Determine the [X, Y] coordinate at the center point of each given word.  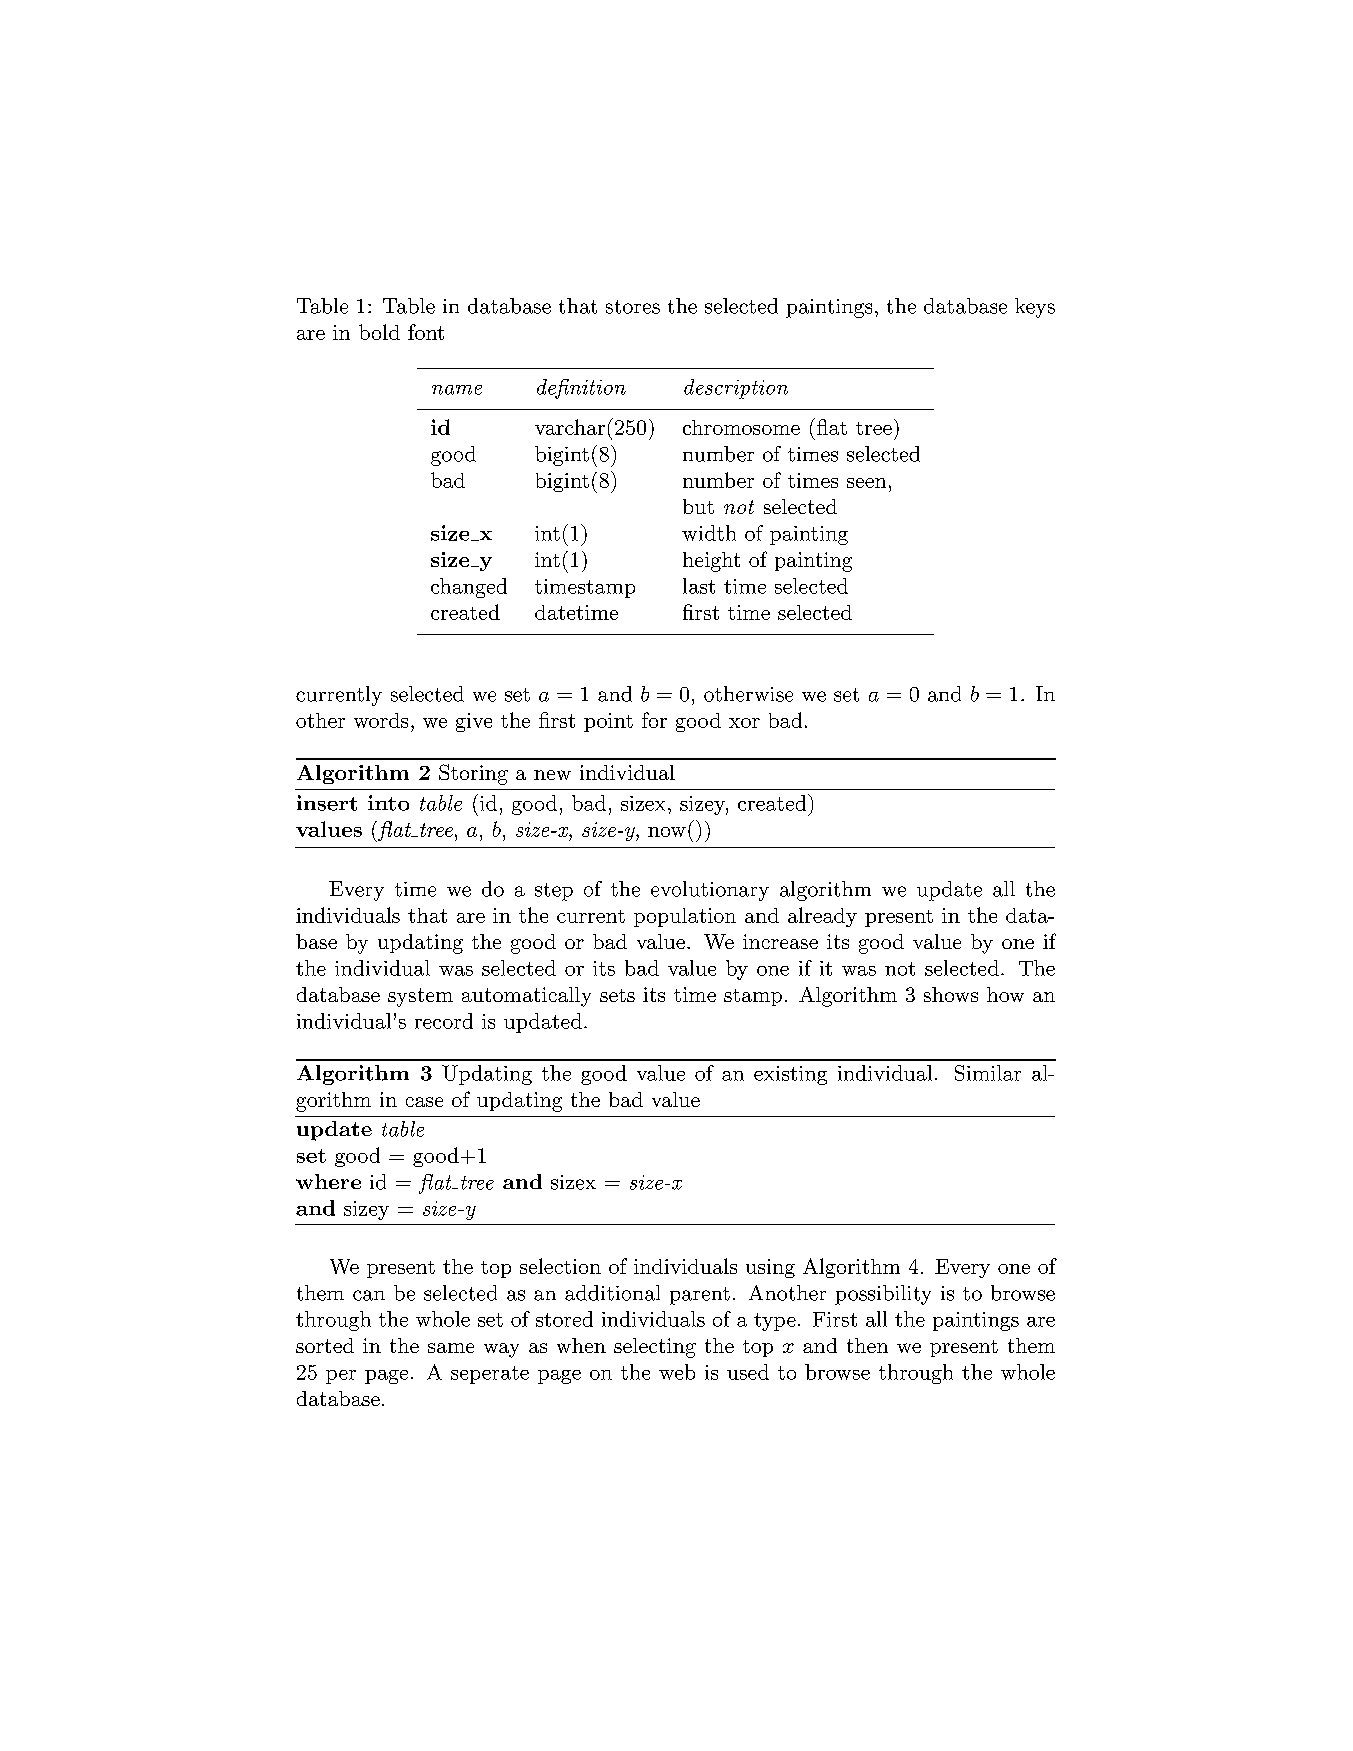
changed [469, 588]
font [426, 332]
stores [633, 307]
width [709, 533]
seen [866, 483]
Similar [988, 1073]
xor [744, 723]
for [654, 720]
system [420, 997]
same [451, 1348]
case [424, 1102]
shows [951, 994]
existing [790, 1075]
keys [1035, 308]
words [381, 720]
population [685, 917]
